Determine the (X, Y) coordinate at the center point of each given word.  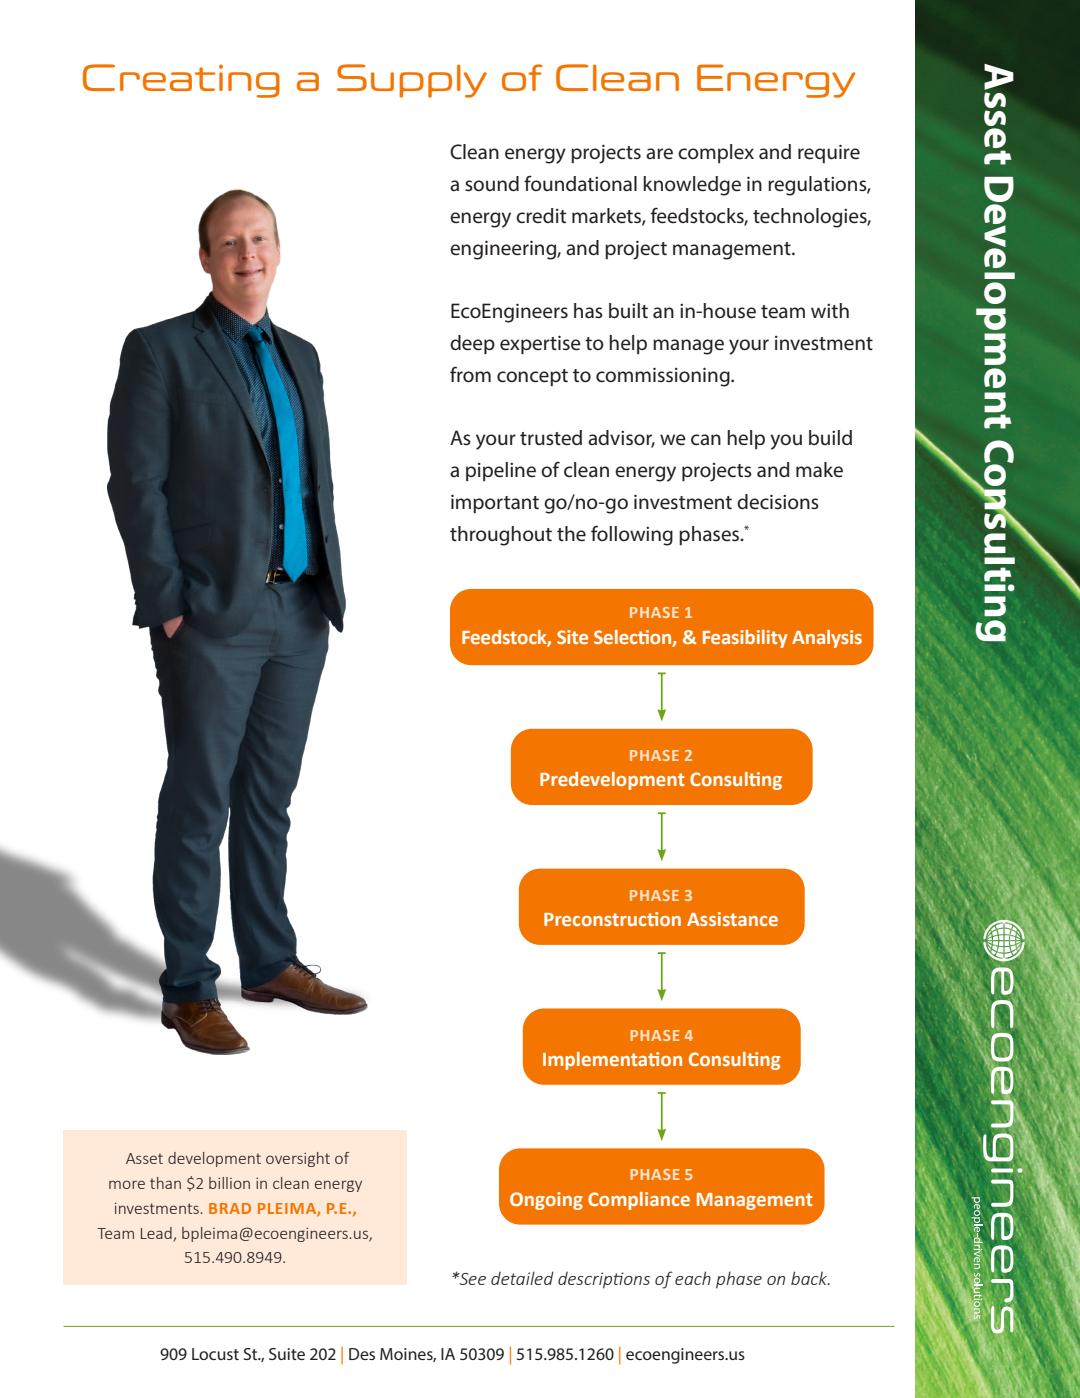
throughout (501, 536)
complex (716, 153)
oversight (298, 1159)
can (706, 440)
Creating (181, 81)
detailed (522, 1278)
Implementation (612, 1061)
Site (572, 637)
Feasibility (745, 639)
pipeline (501, 471)
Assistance (732, 919)
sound (492, 184)
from (470, 374)
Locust (215, 1354)
